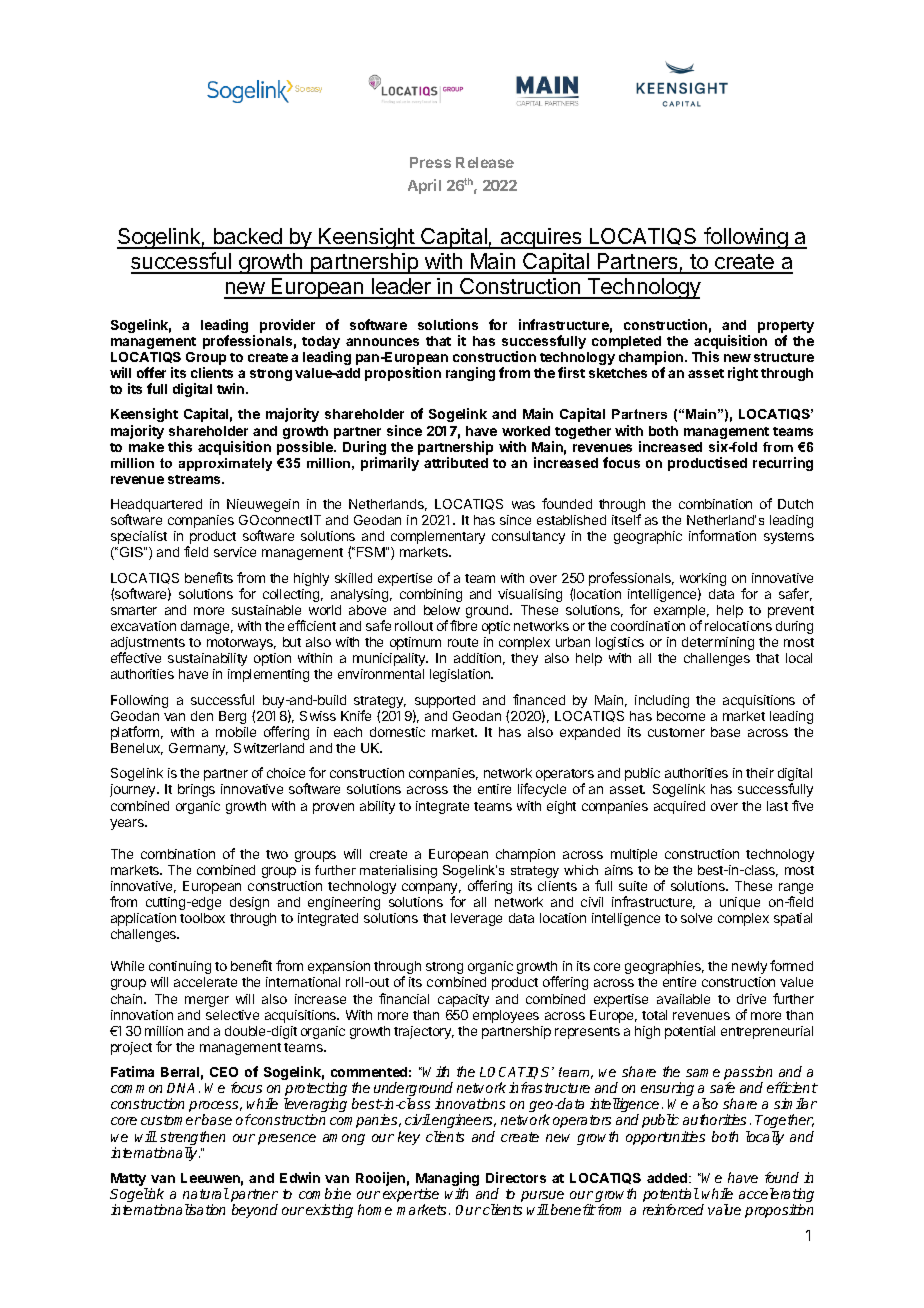  I want to click on provider, so click(287, 326).
